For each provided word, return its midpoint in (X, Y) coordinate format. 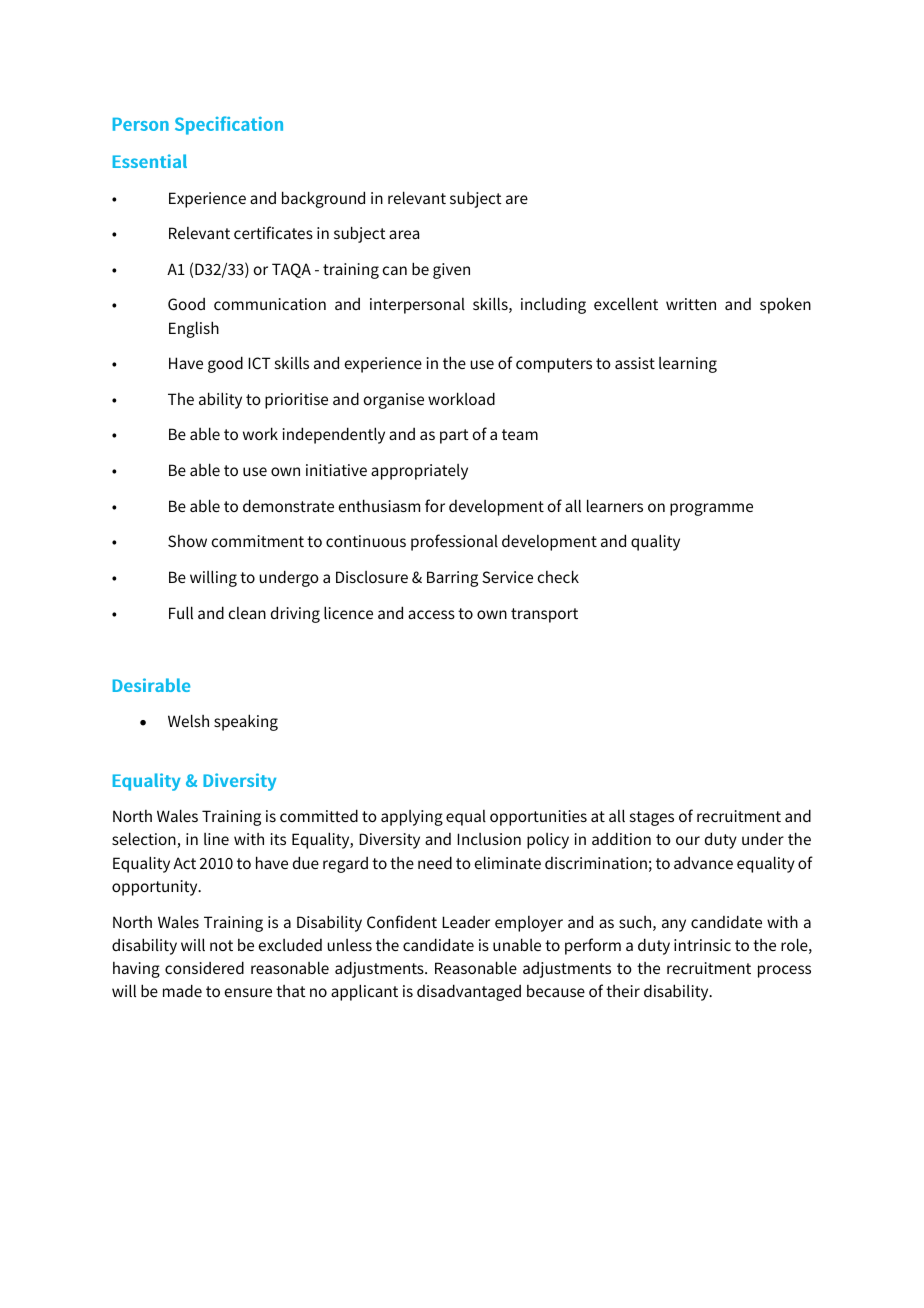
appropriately (419, 472)
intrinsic (702, 945)
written (691, 304)
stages (652, 818)
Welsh (188, 720)
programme (711, 509)
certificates (273, 232)
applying (412, 818)
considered (204, 967)
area (404, 234)
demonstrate (288, 505)
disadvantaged (469, 992)
